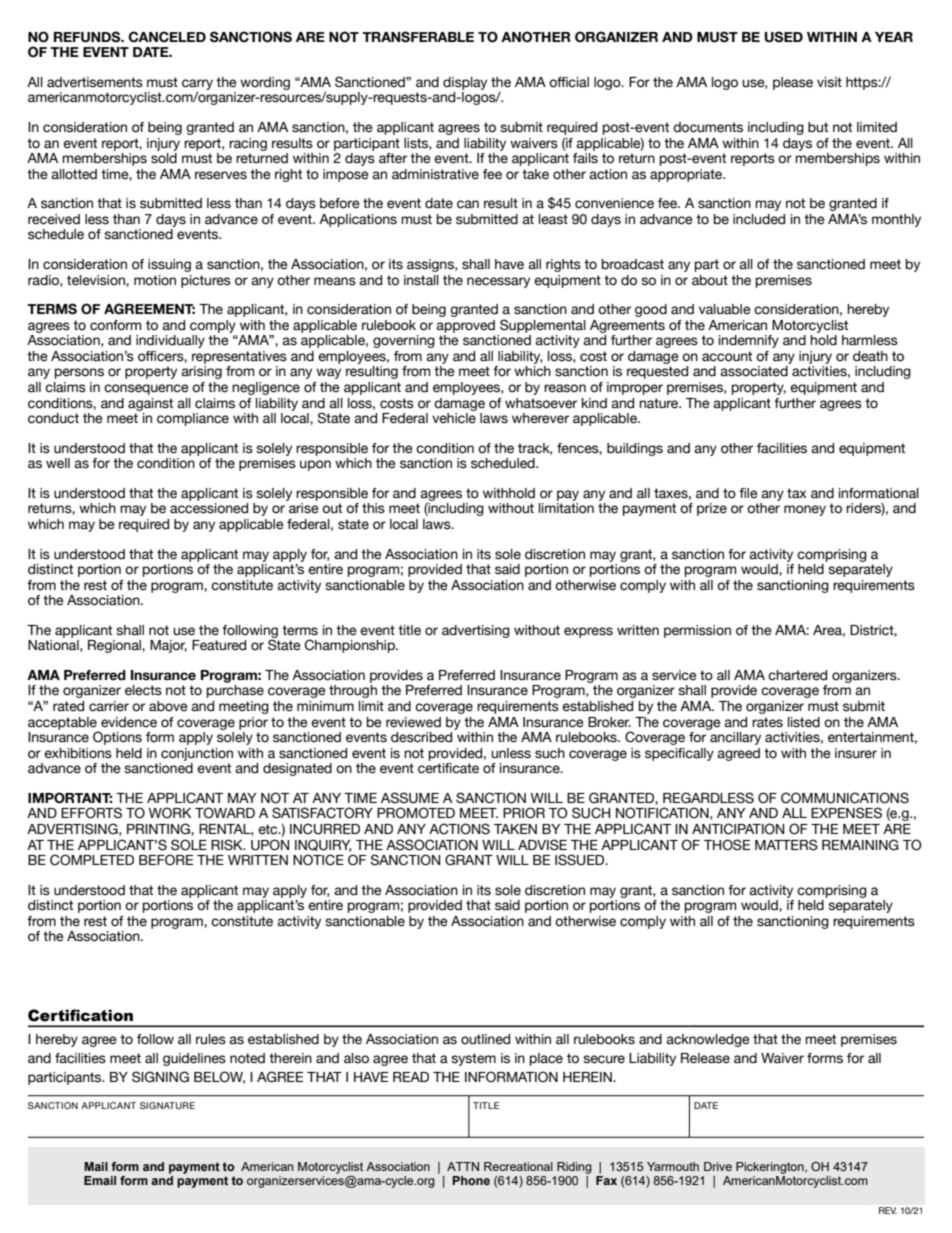 Image resolution: width=952 pixels, height=1233 pixels. What do you see at coordinates (160, 1077) in the screenshot?
I see `SIGNING` at bounding box center [160, 1077].
